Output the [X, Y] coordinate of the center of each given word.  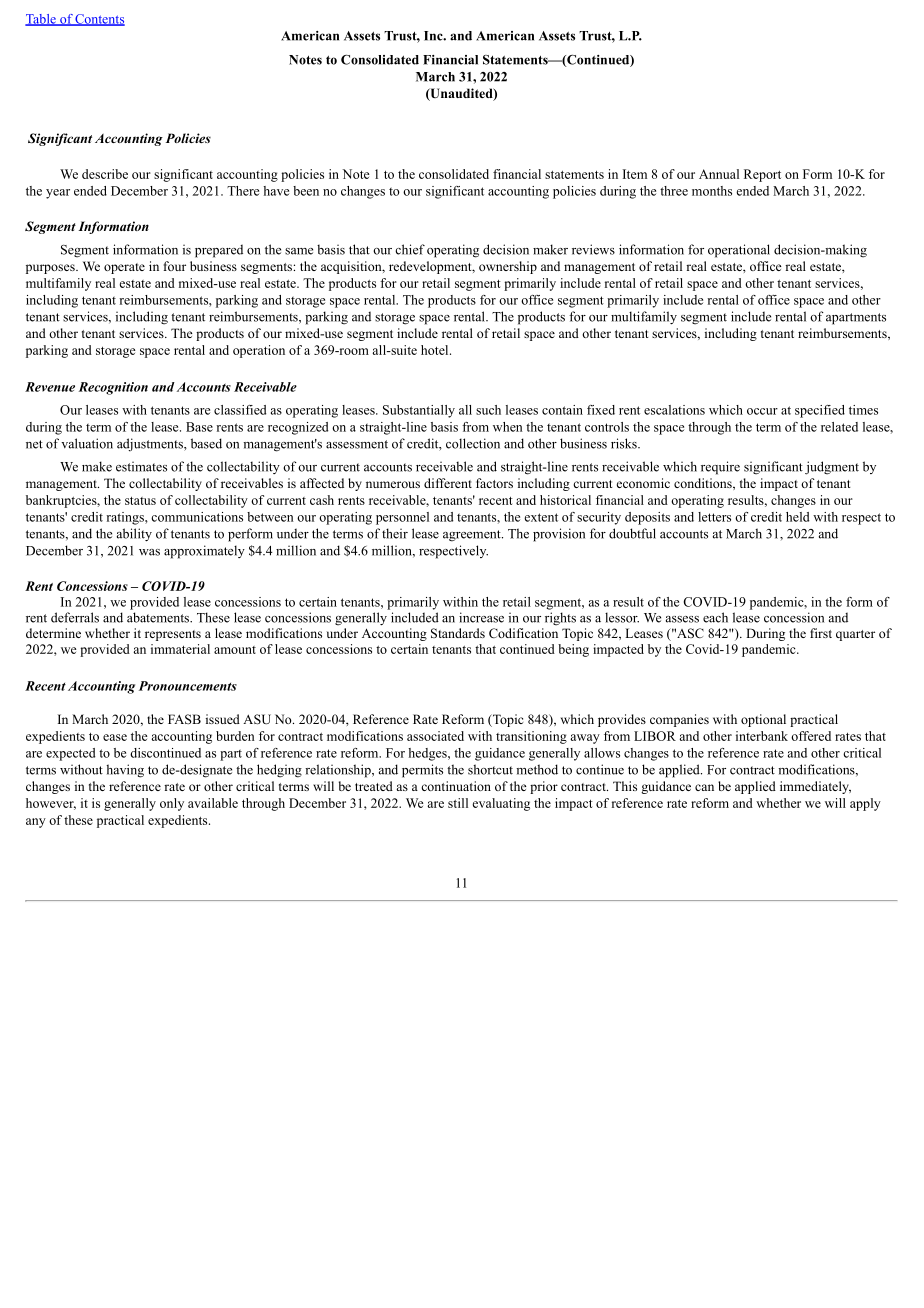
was [149, 552]
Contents [99, 20]
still [458, 803]
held [797, 517]
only [172, 804]
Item [635, 174]
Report [762, 175]
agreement [473, 536]
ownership [508, 267]
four [175, 266]
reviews [593, 249]
